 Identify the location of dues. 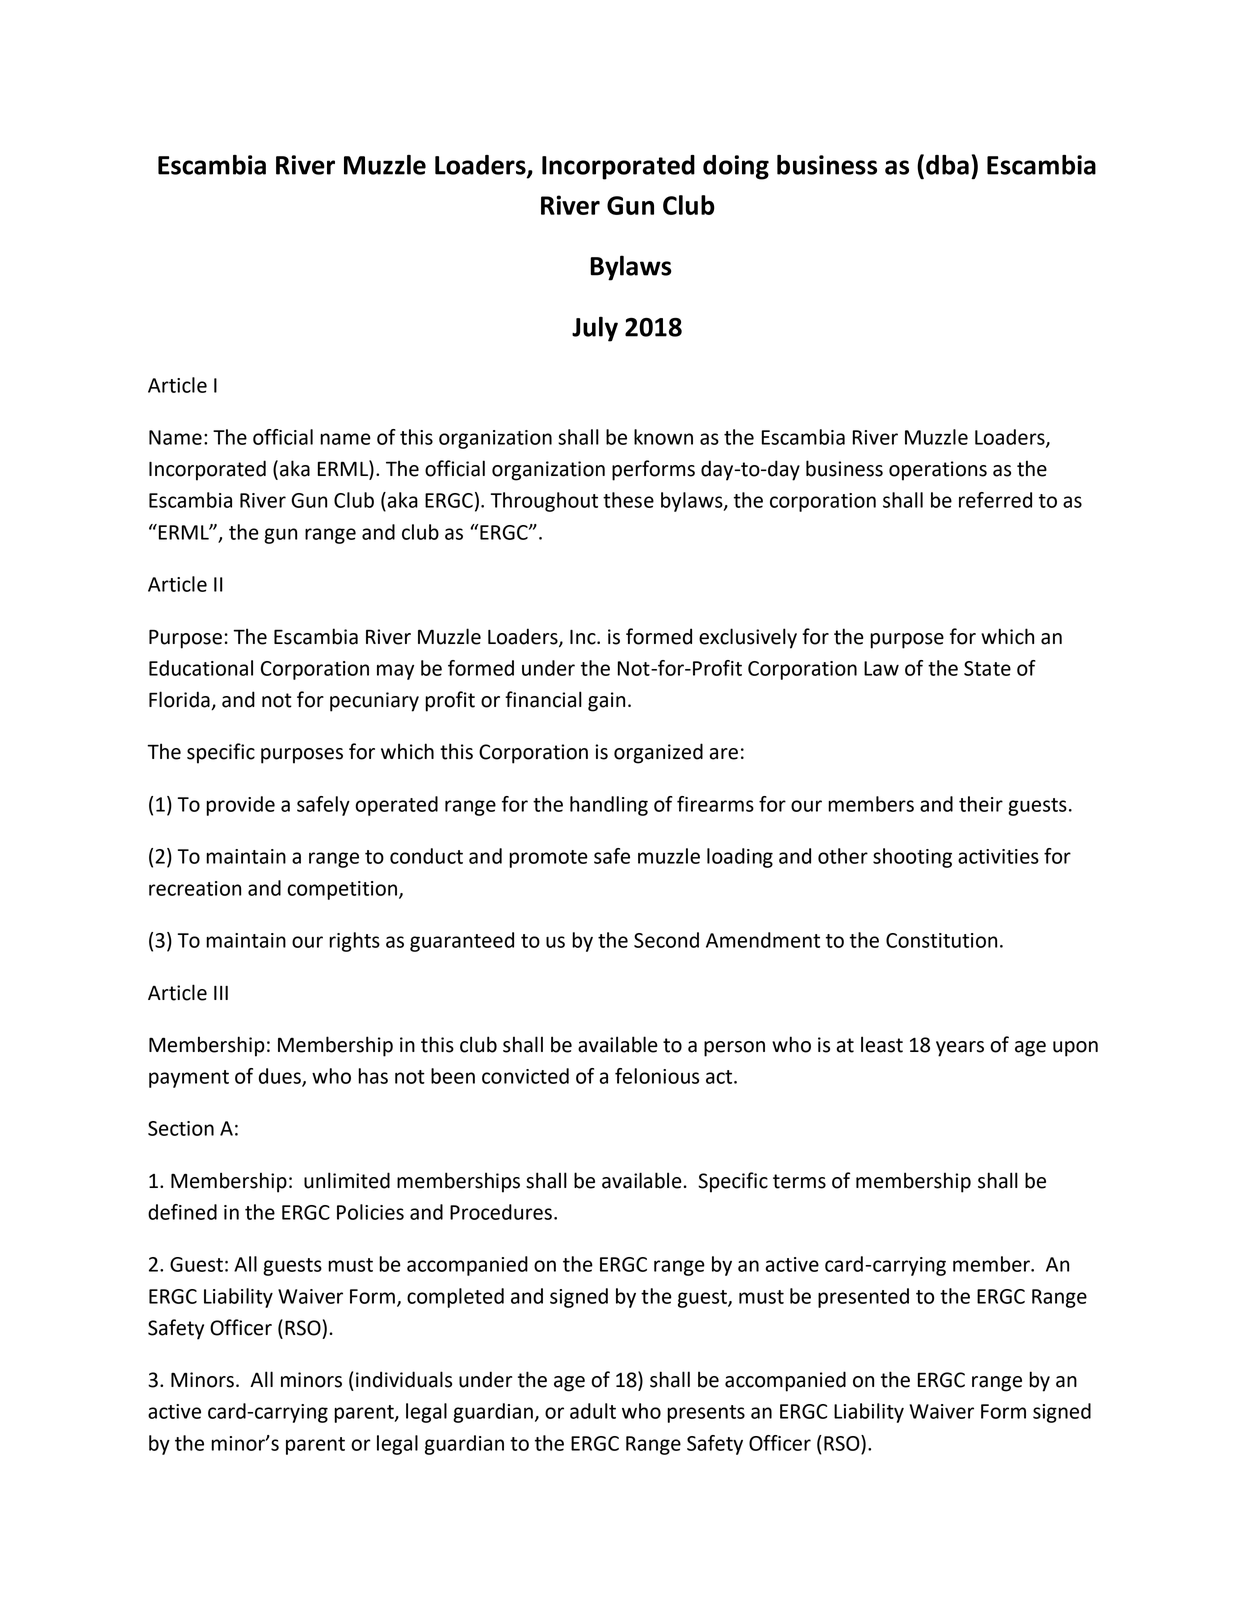
(281, 1077).
